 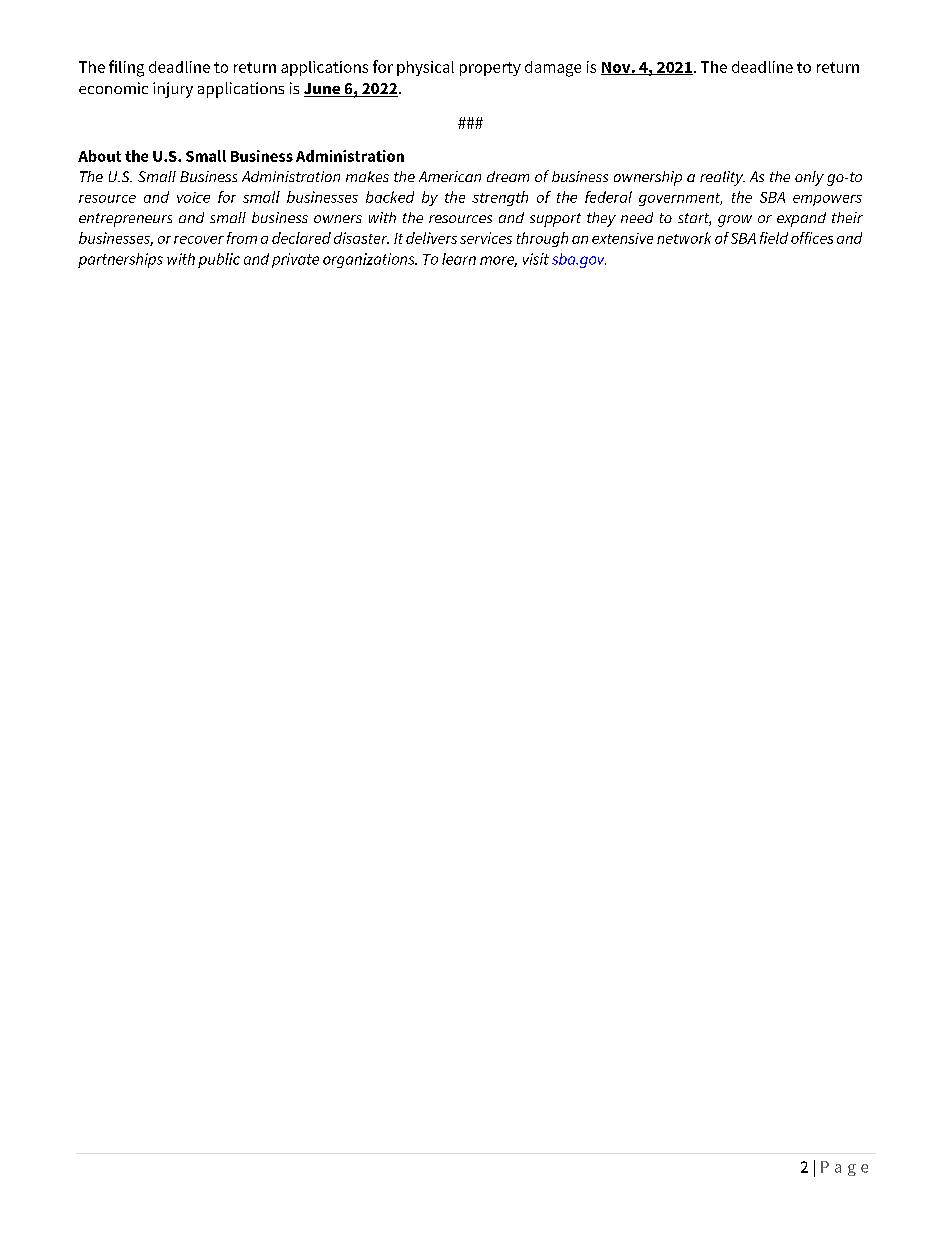 What do you see at coordinates (450, 176) in the document?
I see `American` at bounding box center [450, 176].
